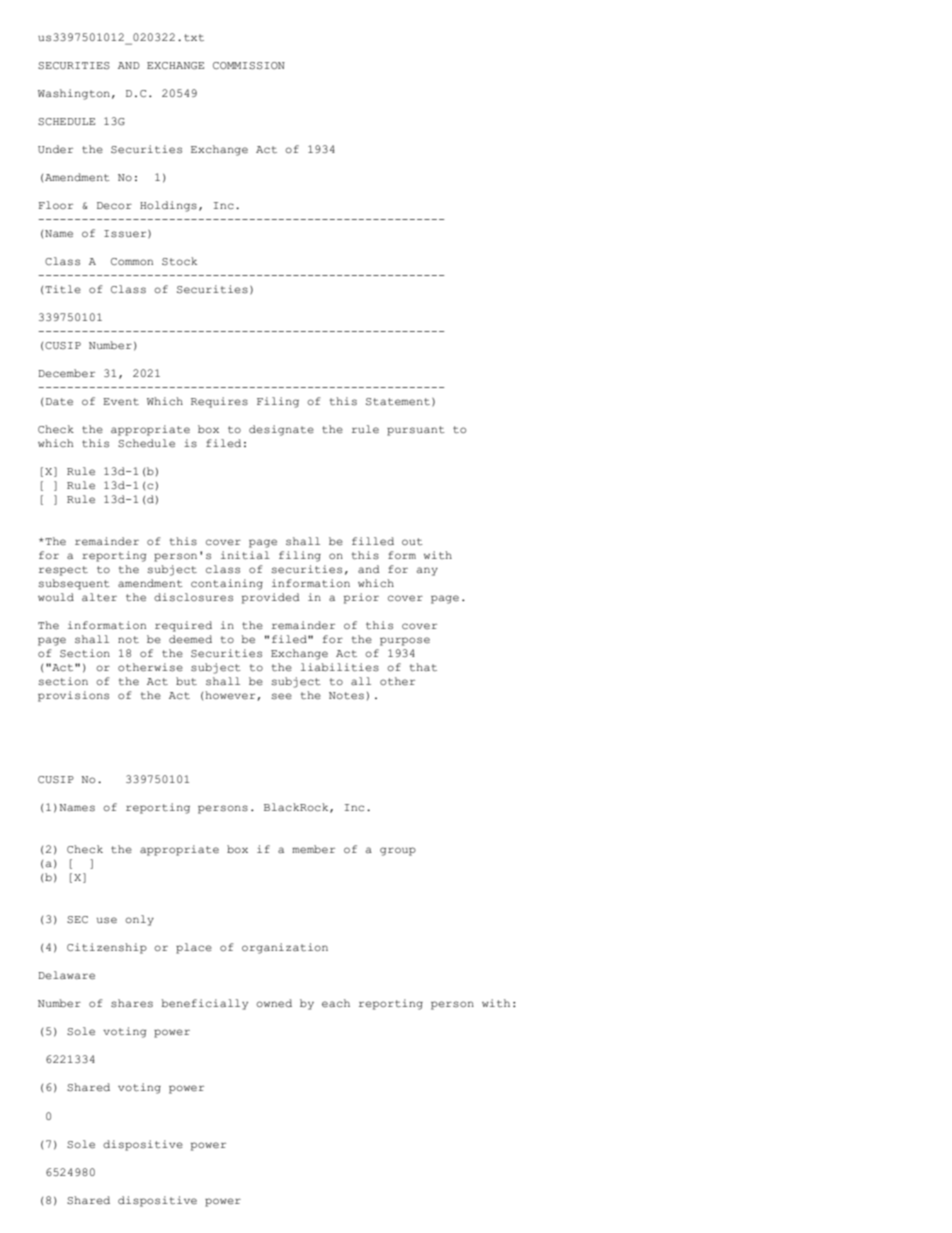 This screenshot has height=1233, width=952. What do you see at coordinates (274, 1003) in the screenshot?
I see `owned` at bounding box center [274, 1003].
